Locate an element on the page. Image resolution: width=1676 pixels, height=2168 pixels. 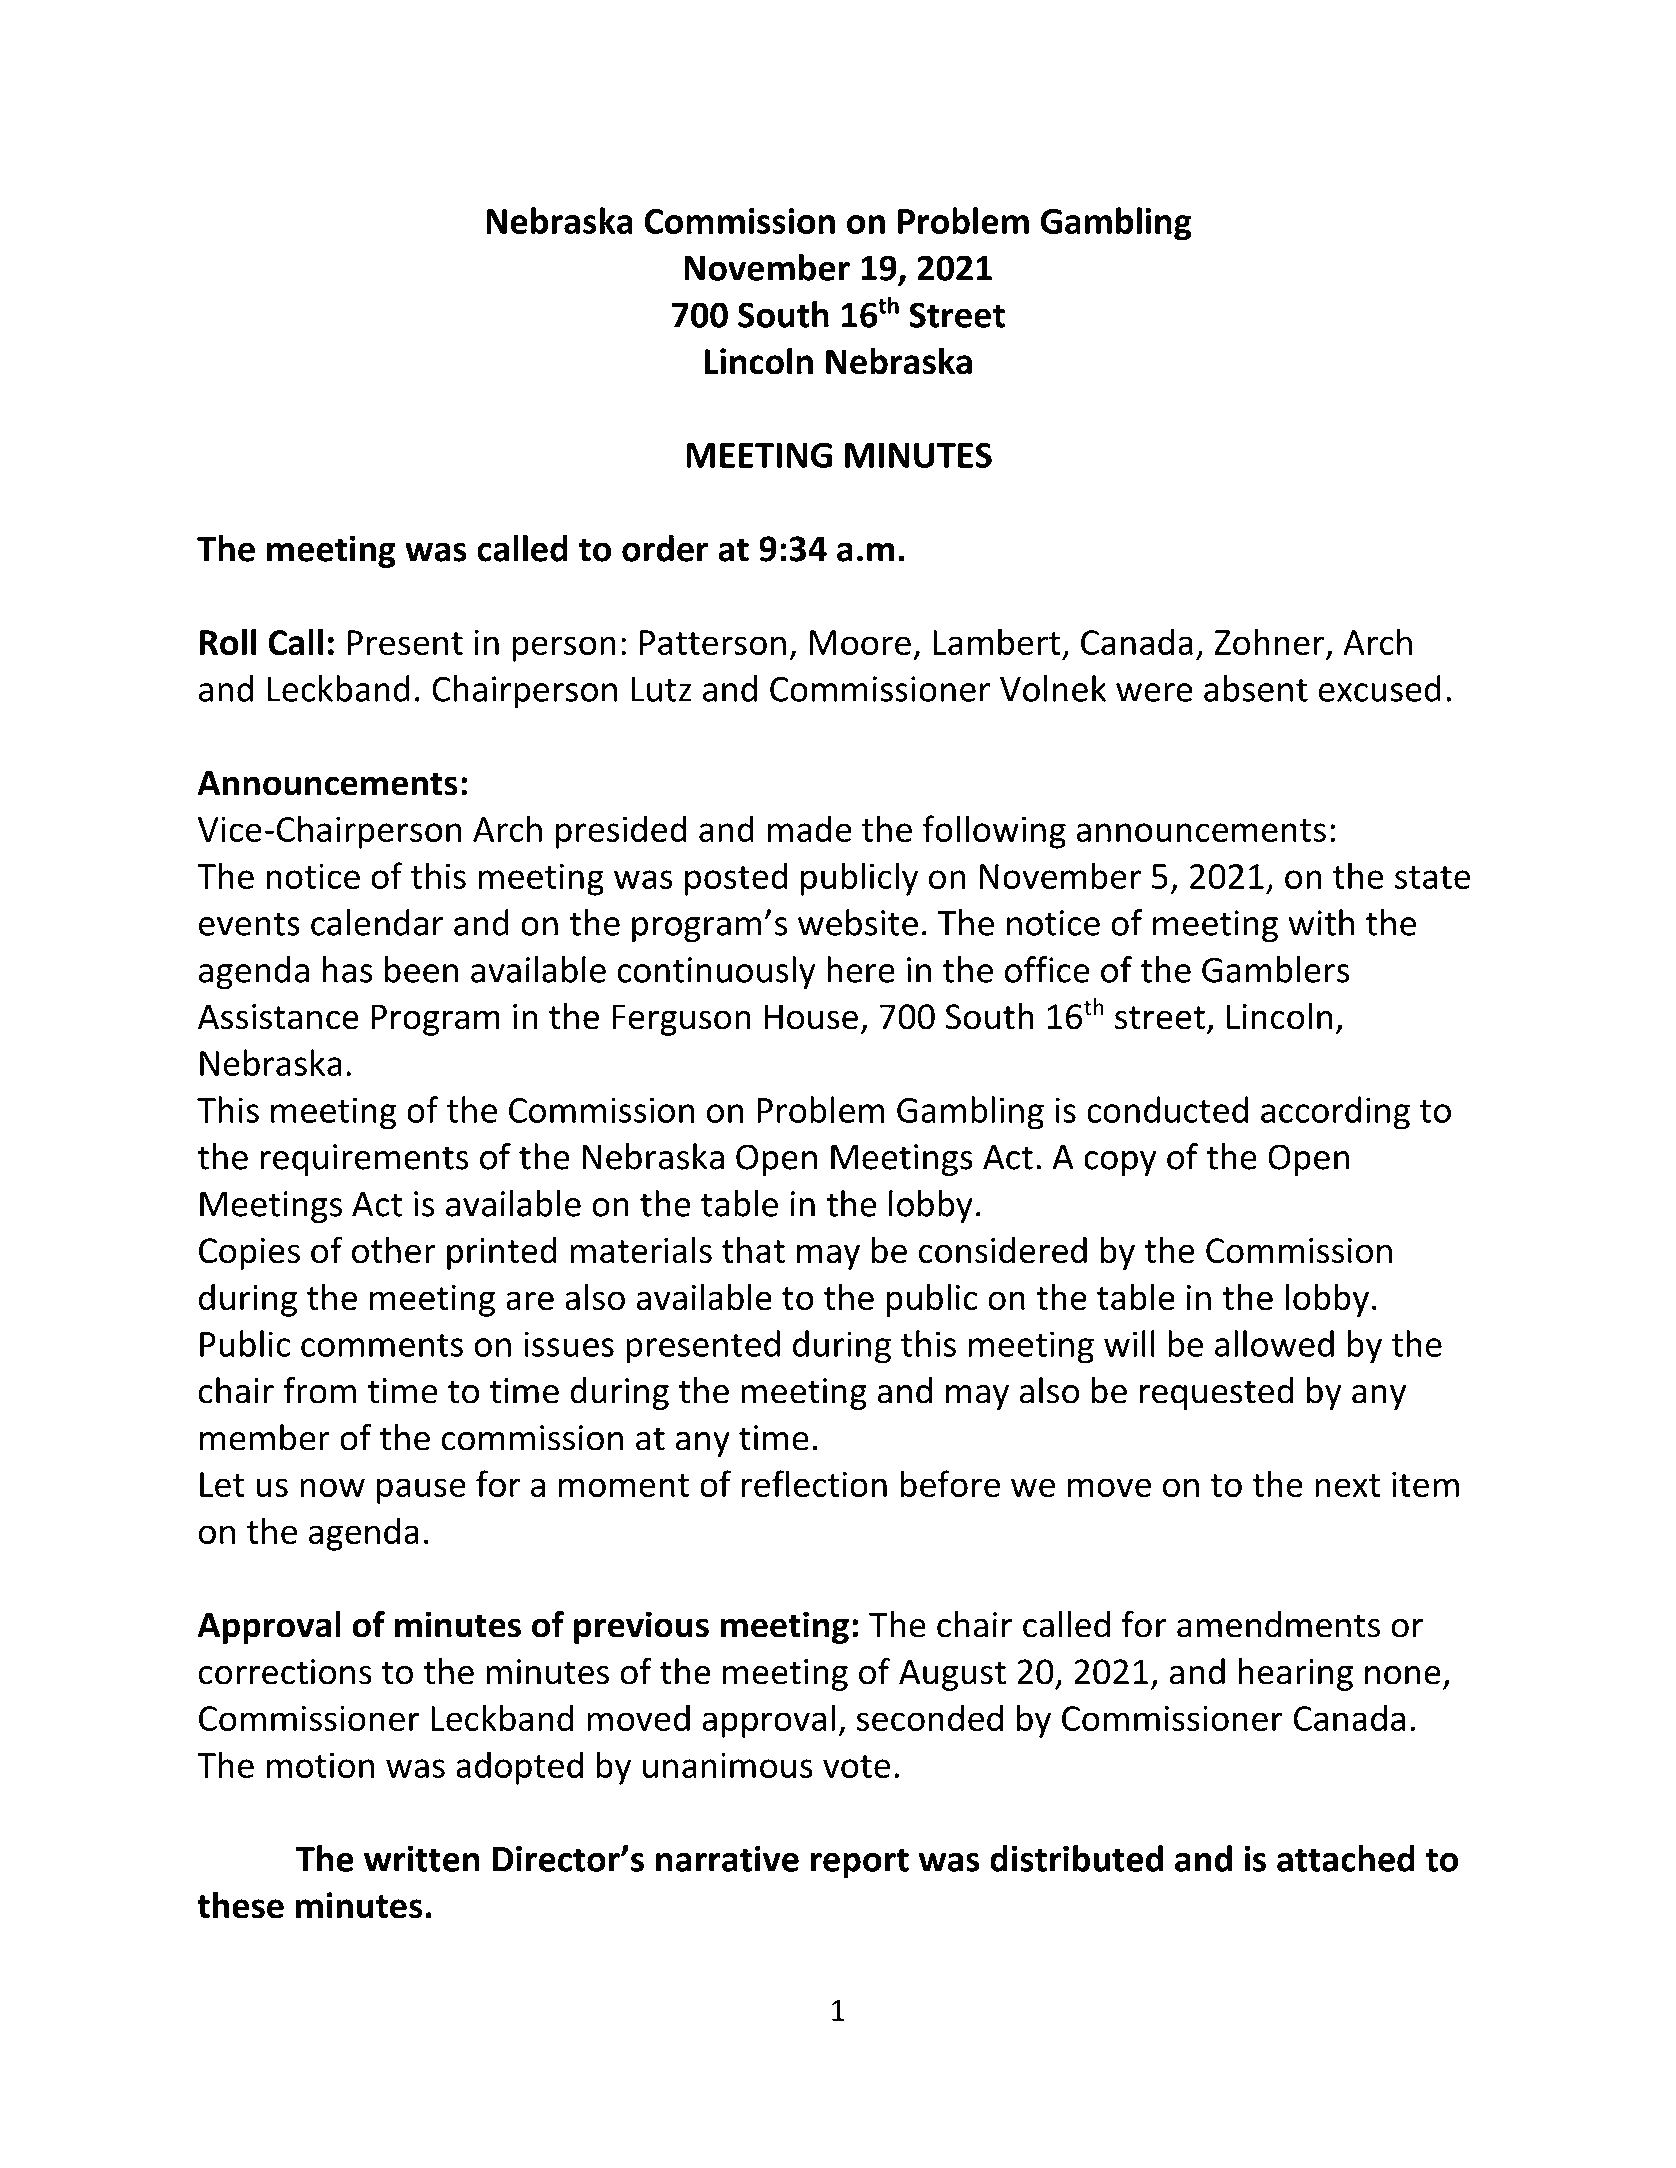
report is located at coordinates (860, 1863).
